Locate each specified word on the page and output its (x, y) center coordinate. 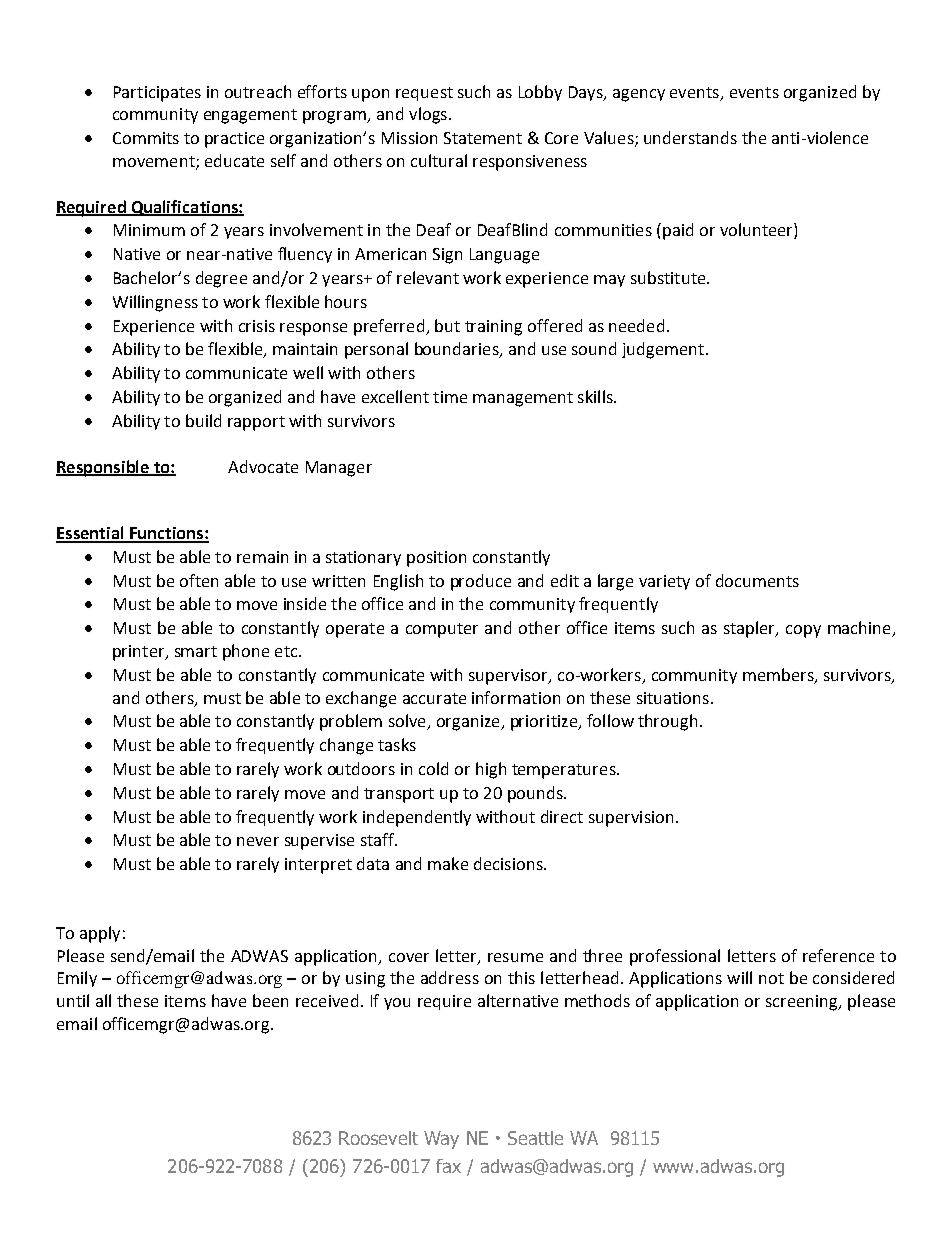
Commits (146, 138)
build (203, 420)
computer (442, 630)
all (103, 1000)
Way (441, 1140)
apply (100, 934)
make (448, 863)
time (450, 397)
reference (838, 955)
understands (690, 137)
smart (196, 651)
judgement (663, 350)
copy (803, 631)
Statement (483, 138)
